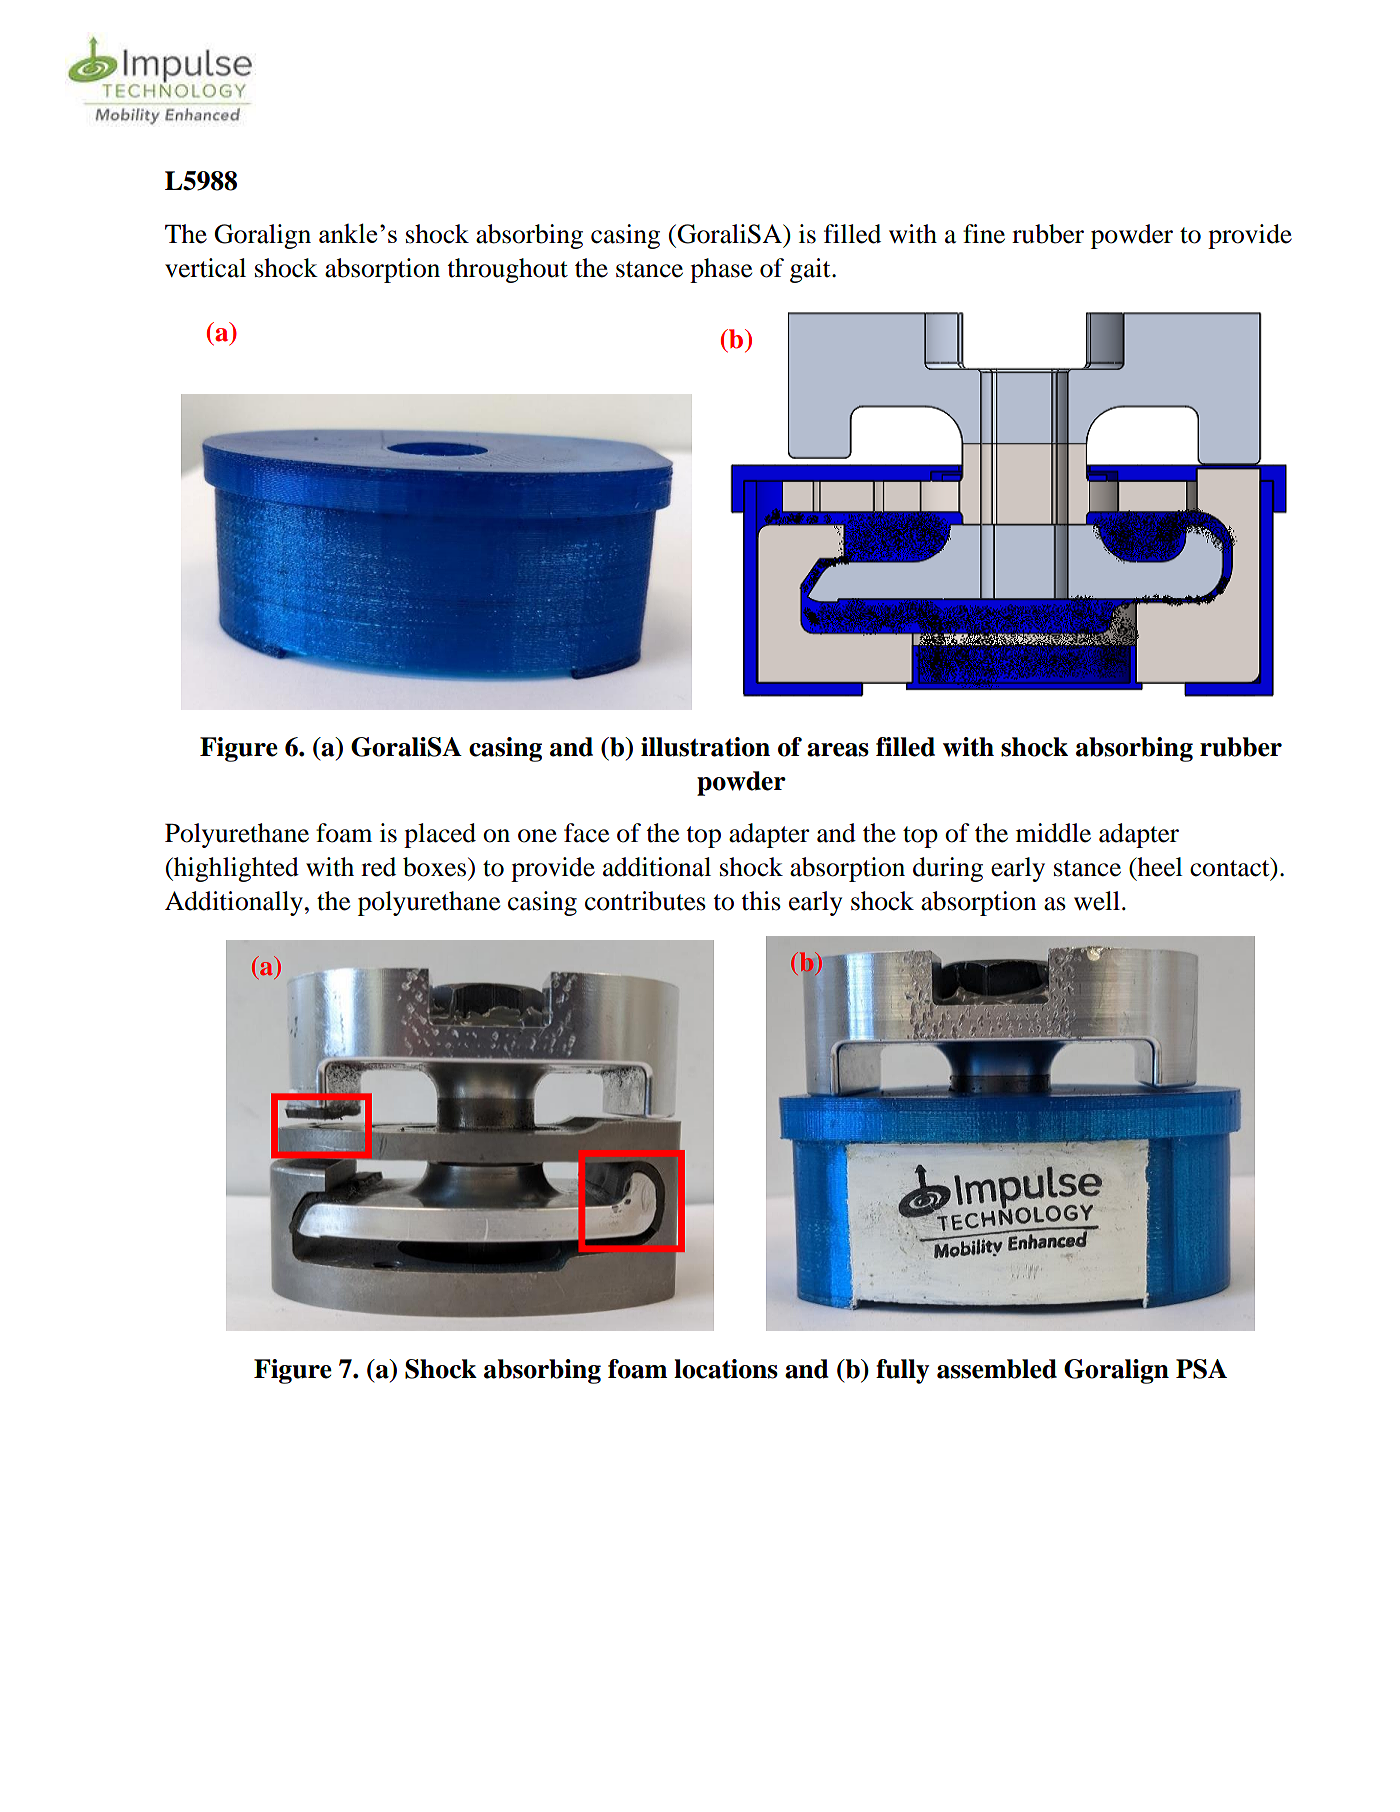 The height and width of the screenshot is (1812, 1400). I want to click on illustration, so click(705, 747).
